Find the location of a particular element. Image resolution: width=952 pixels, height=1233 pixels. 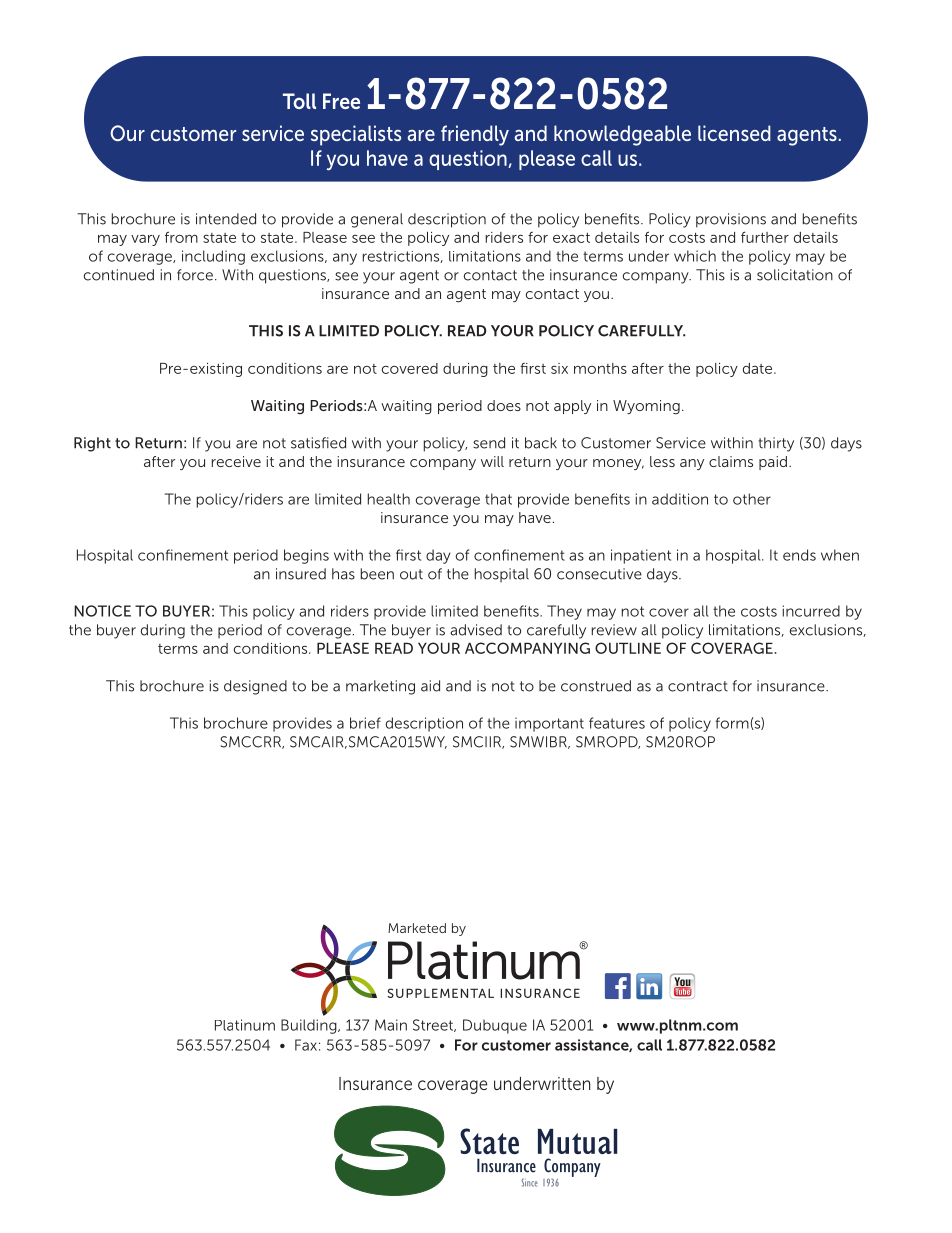

been is located at coordinates (377, 574).
